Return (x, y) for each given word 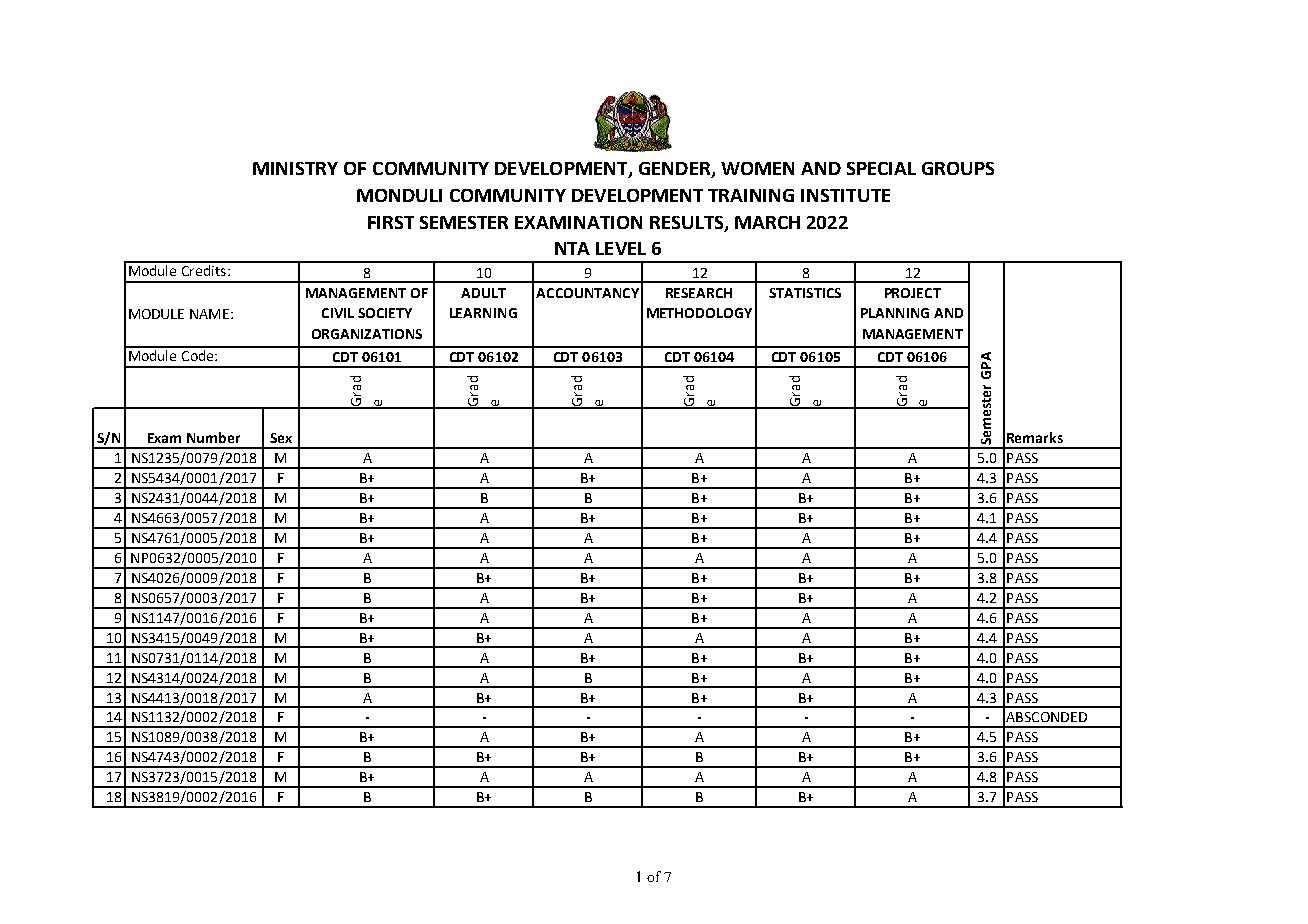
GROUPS (958, 168)
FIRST (391, 222)
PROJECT (913, 293)
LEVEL (621, 248)
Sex (281, 438)
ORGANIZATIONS (367, 334)
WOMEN (757, 168)
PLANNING (895, 313)
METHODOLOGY (699, 313)
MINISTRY (295, 168)
